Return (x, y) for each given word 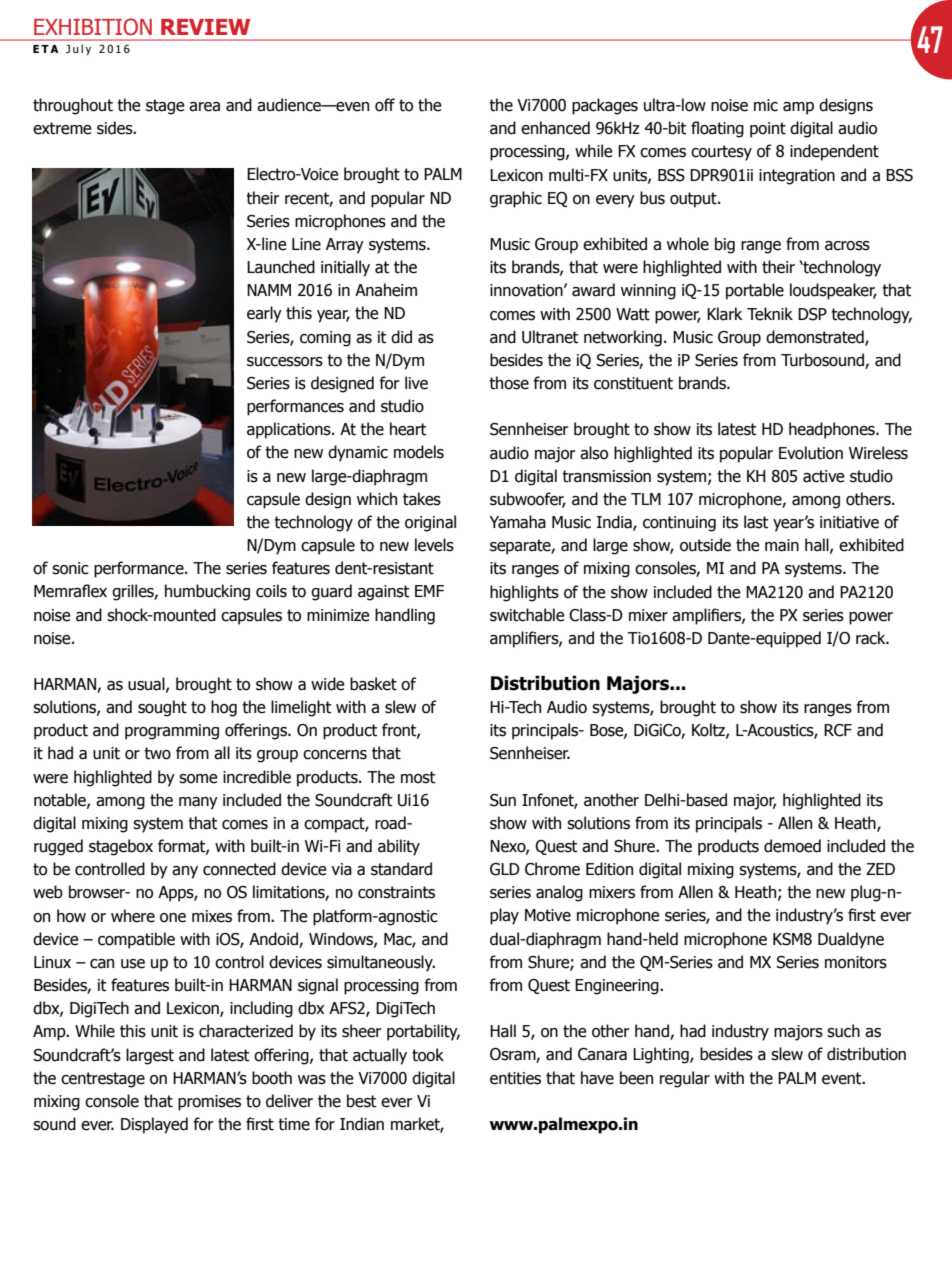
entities (515, 1078)
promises (209, 1103)
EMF (429, 591)
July (78, 50)
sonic (70, 568)
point (768, 130)
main (782, 545)
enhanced (555, 128)
